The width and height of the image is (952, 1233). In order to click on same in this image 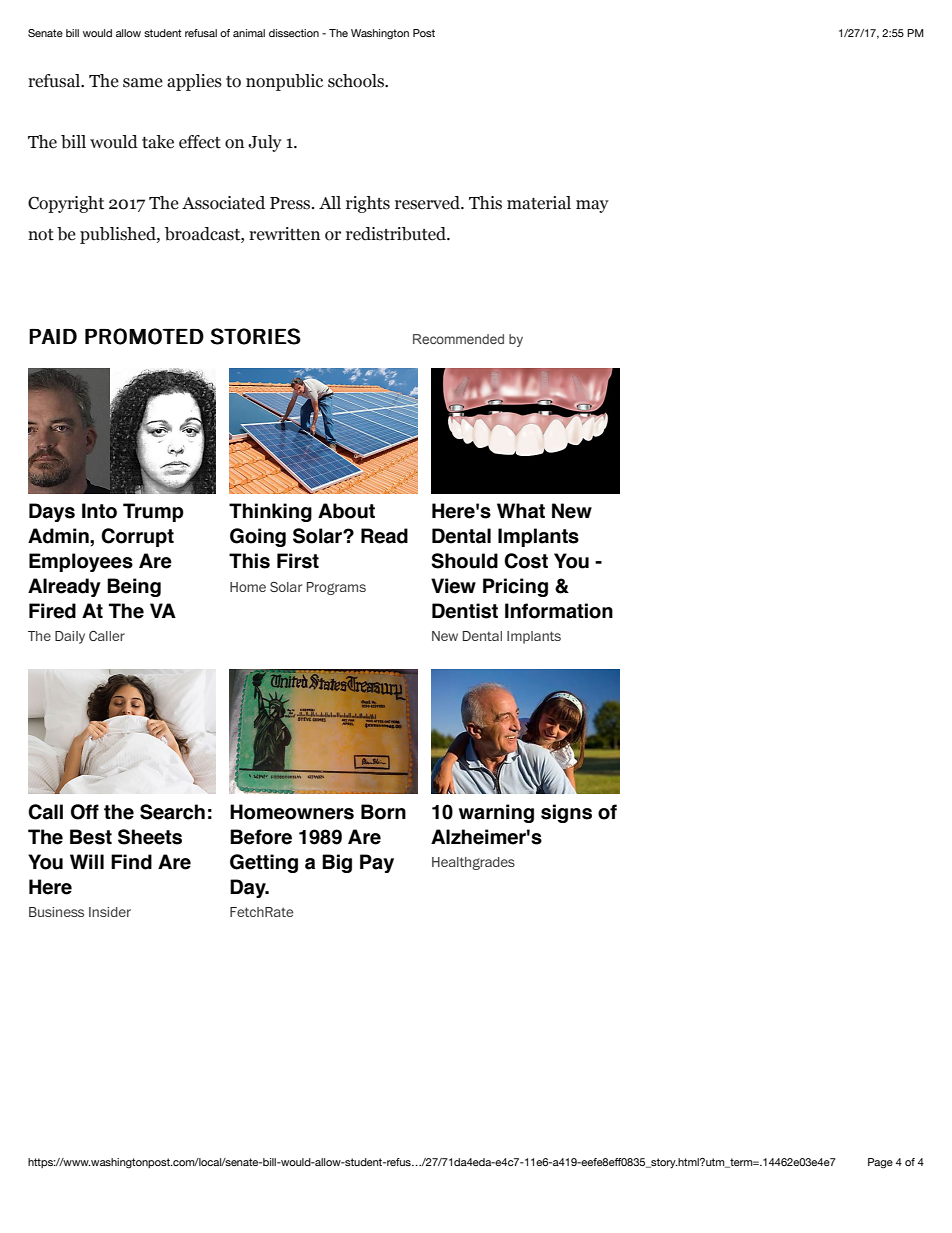, I will do `click(143, 83)`.
